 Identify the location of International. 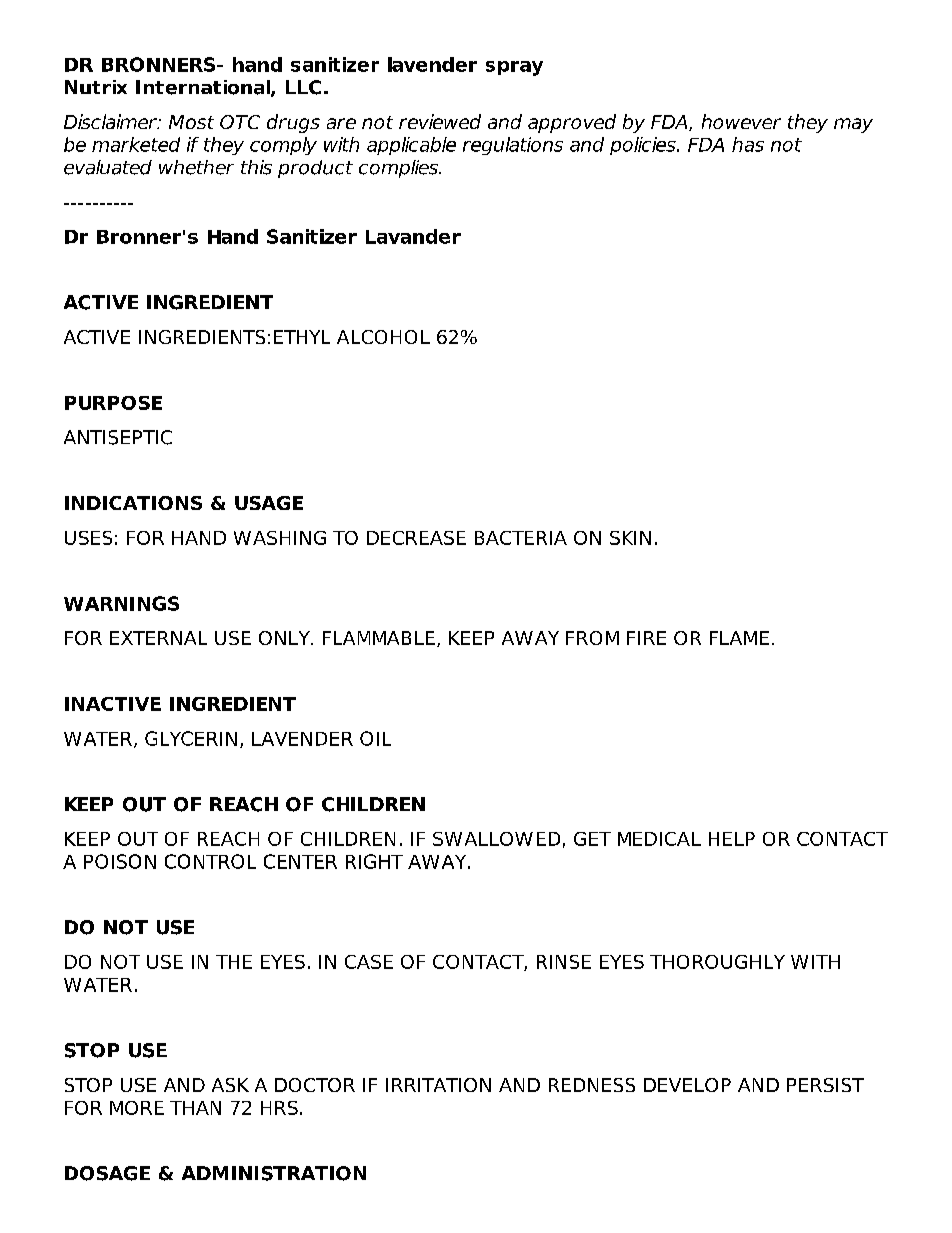
(204, 88).
